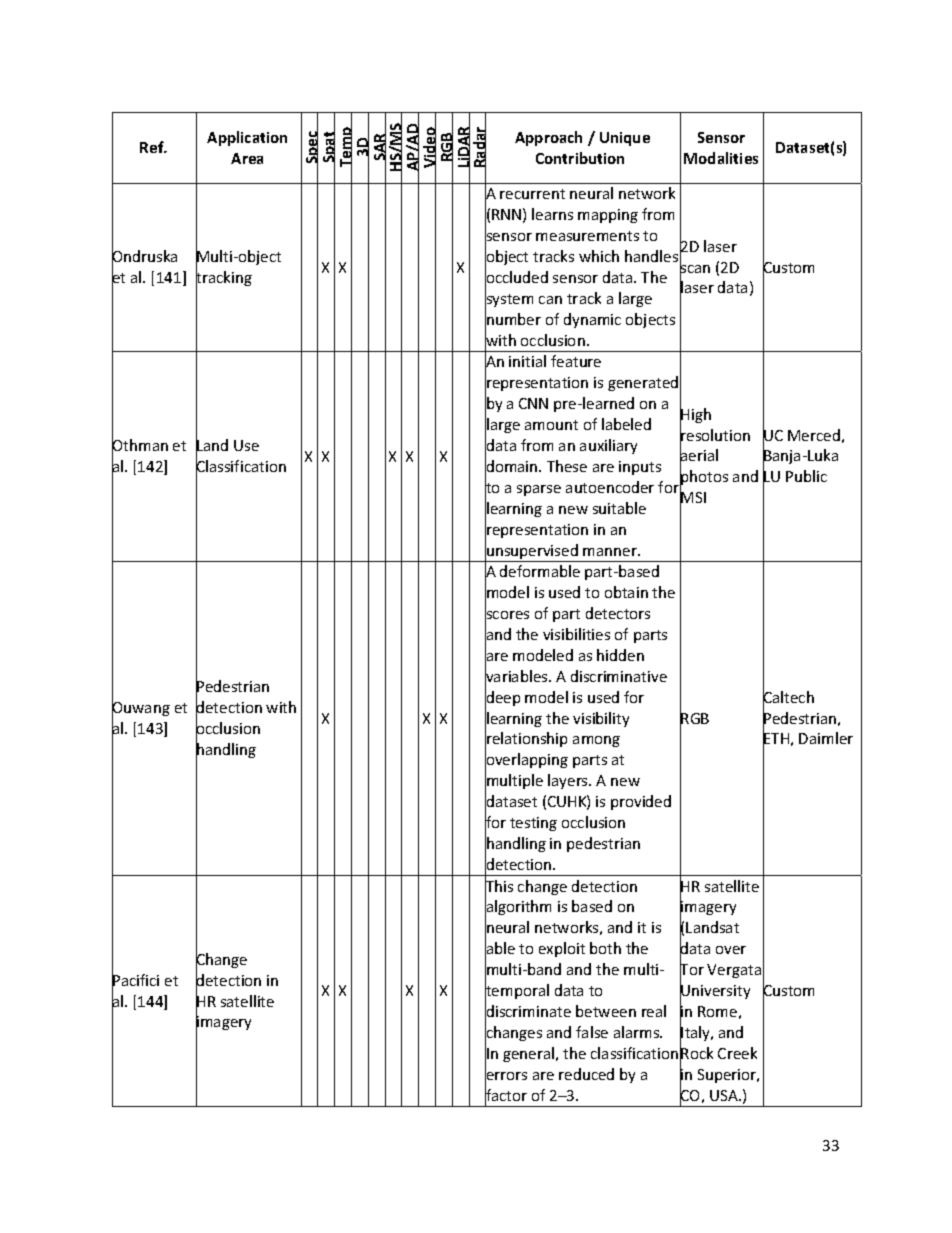 The width and height of the document is (952, 1233). What do you see at coordinates (539, 490) in the document?
I see `sparse` at bounding box center [539, 490].
